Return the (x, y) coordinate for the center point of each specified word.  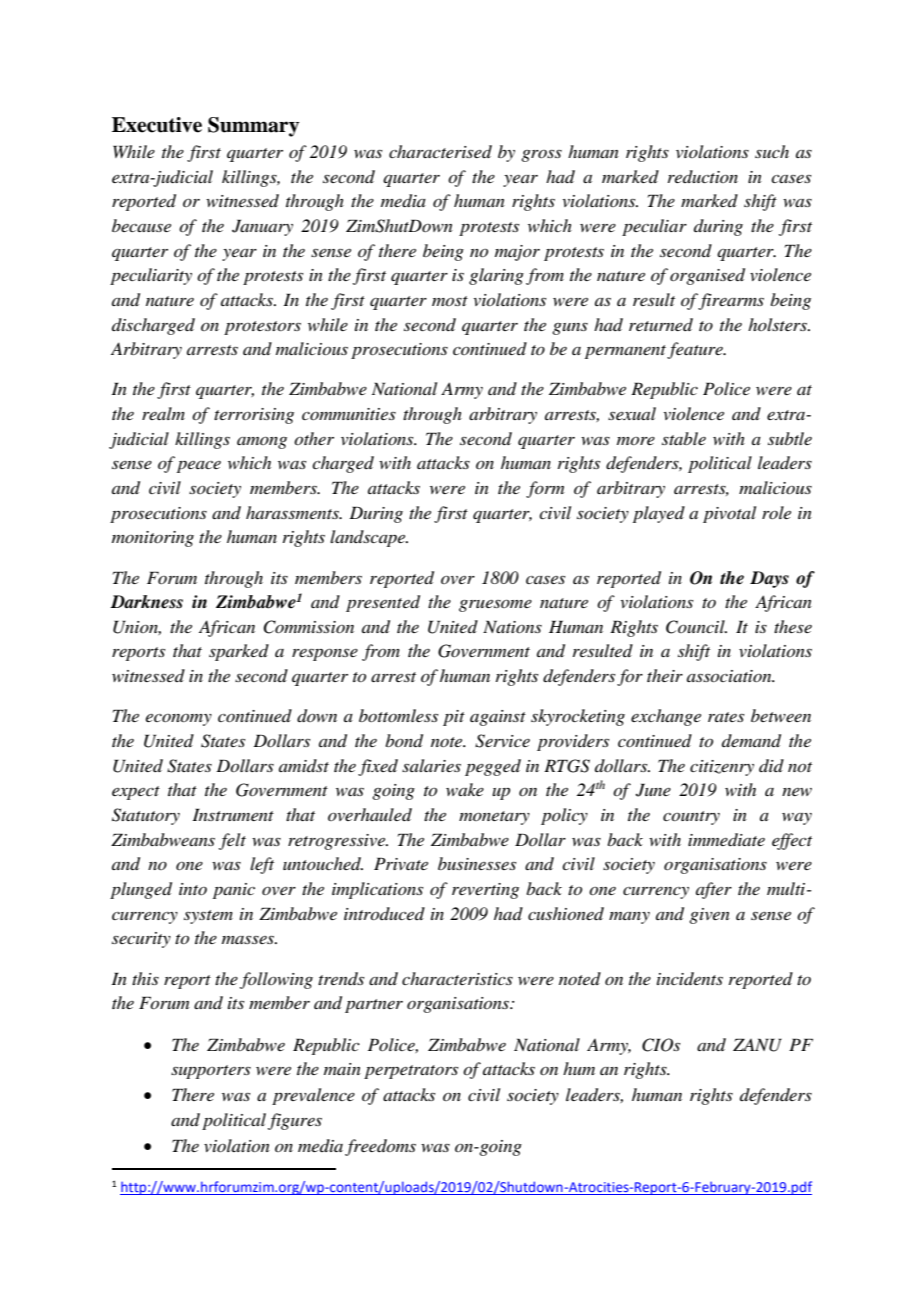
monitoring (153, 539)
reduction (703, 176)
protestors (262, 328)
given (709, 916)
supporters (211, 1072)
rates (726, 717)
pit (454, 718)
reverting (485, 891)
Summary (253, 127)
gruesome (495, 605)
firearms (731, 301)
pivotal (729, 514)
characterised (440, 151)
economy (179, 719)
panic (234, 891)
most (450, 301)
